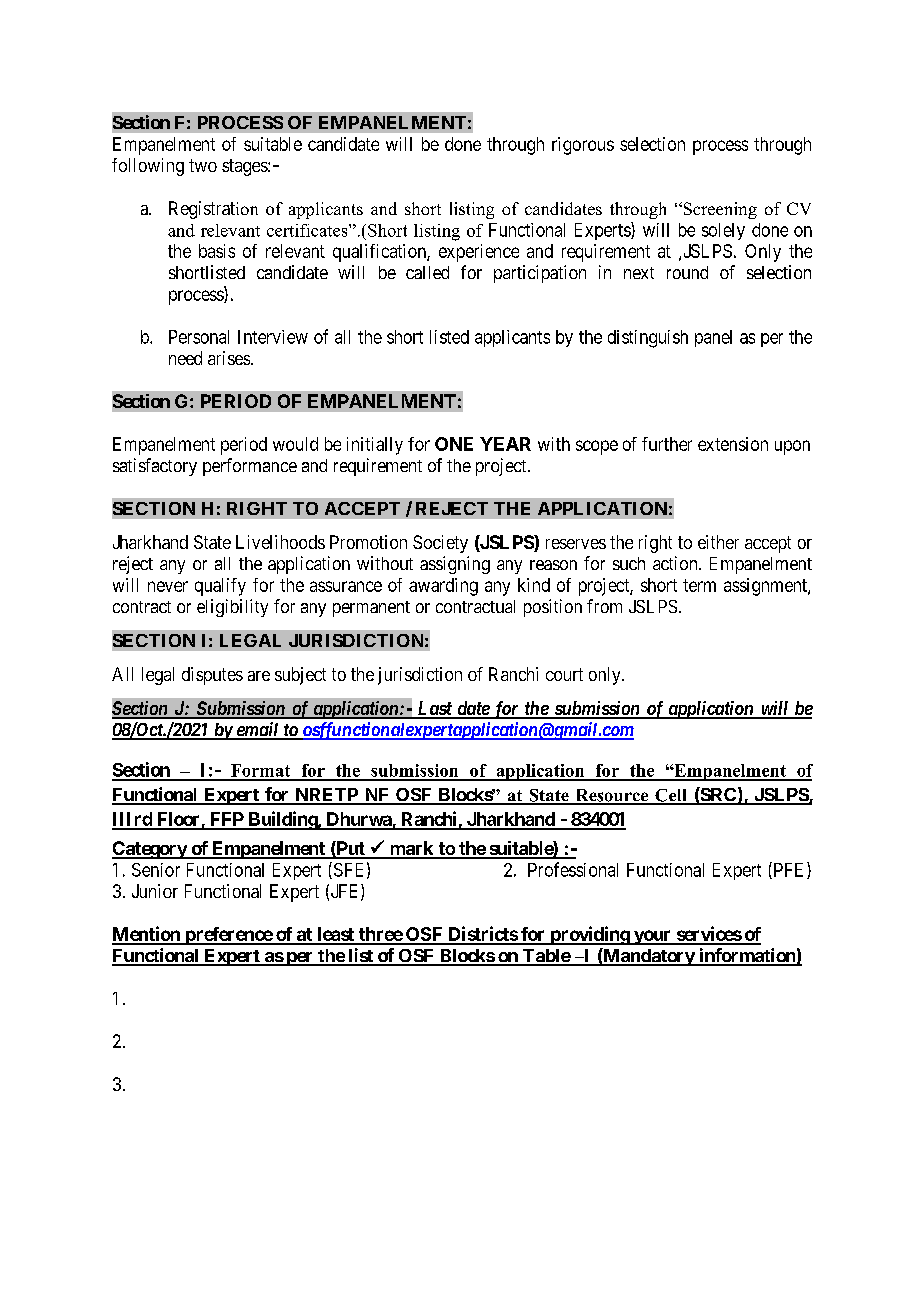 Image resolution: width=924 pixels, height=1308 pixels. I want to click on Screening, so click(719, 210).
